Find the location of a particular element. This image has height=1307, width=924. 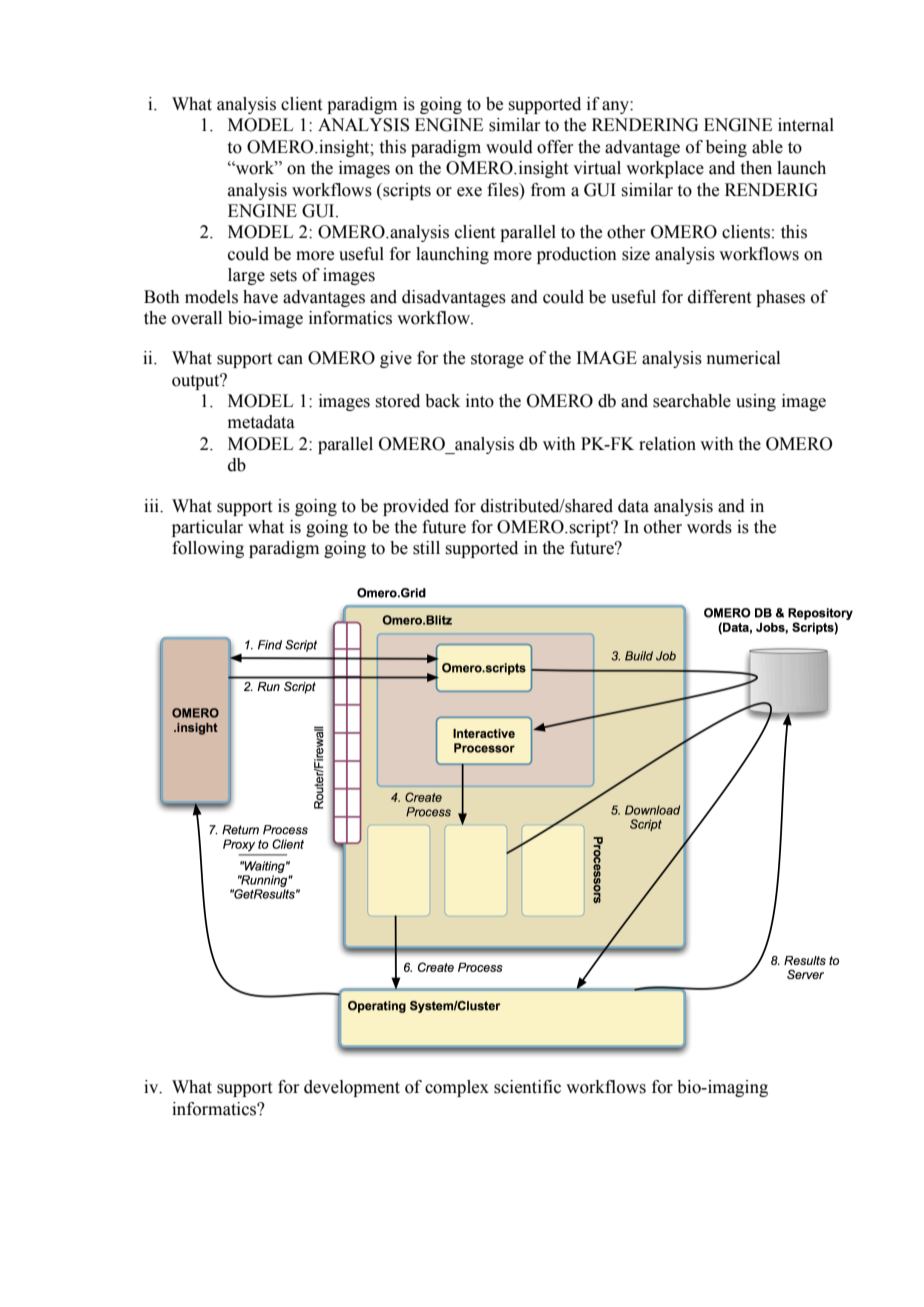

still is located at coordinates (426, 548).
